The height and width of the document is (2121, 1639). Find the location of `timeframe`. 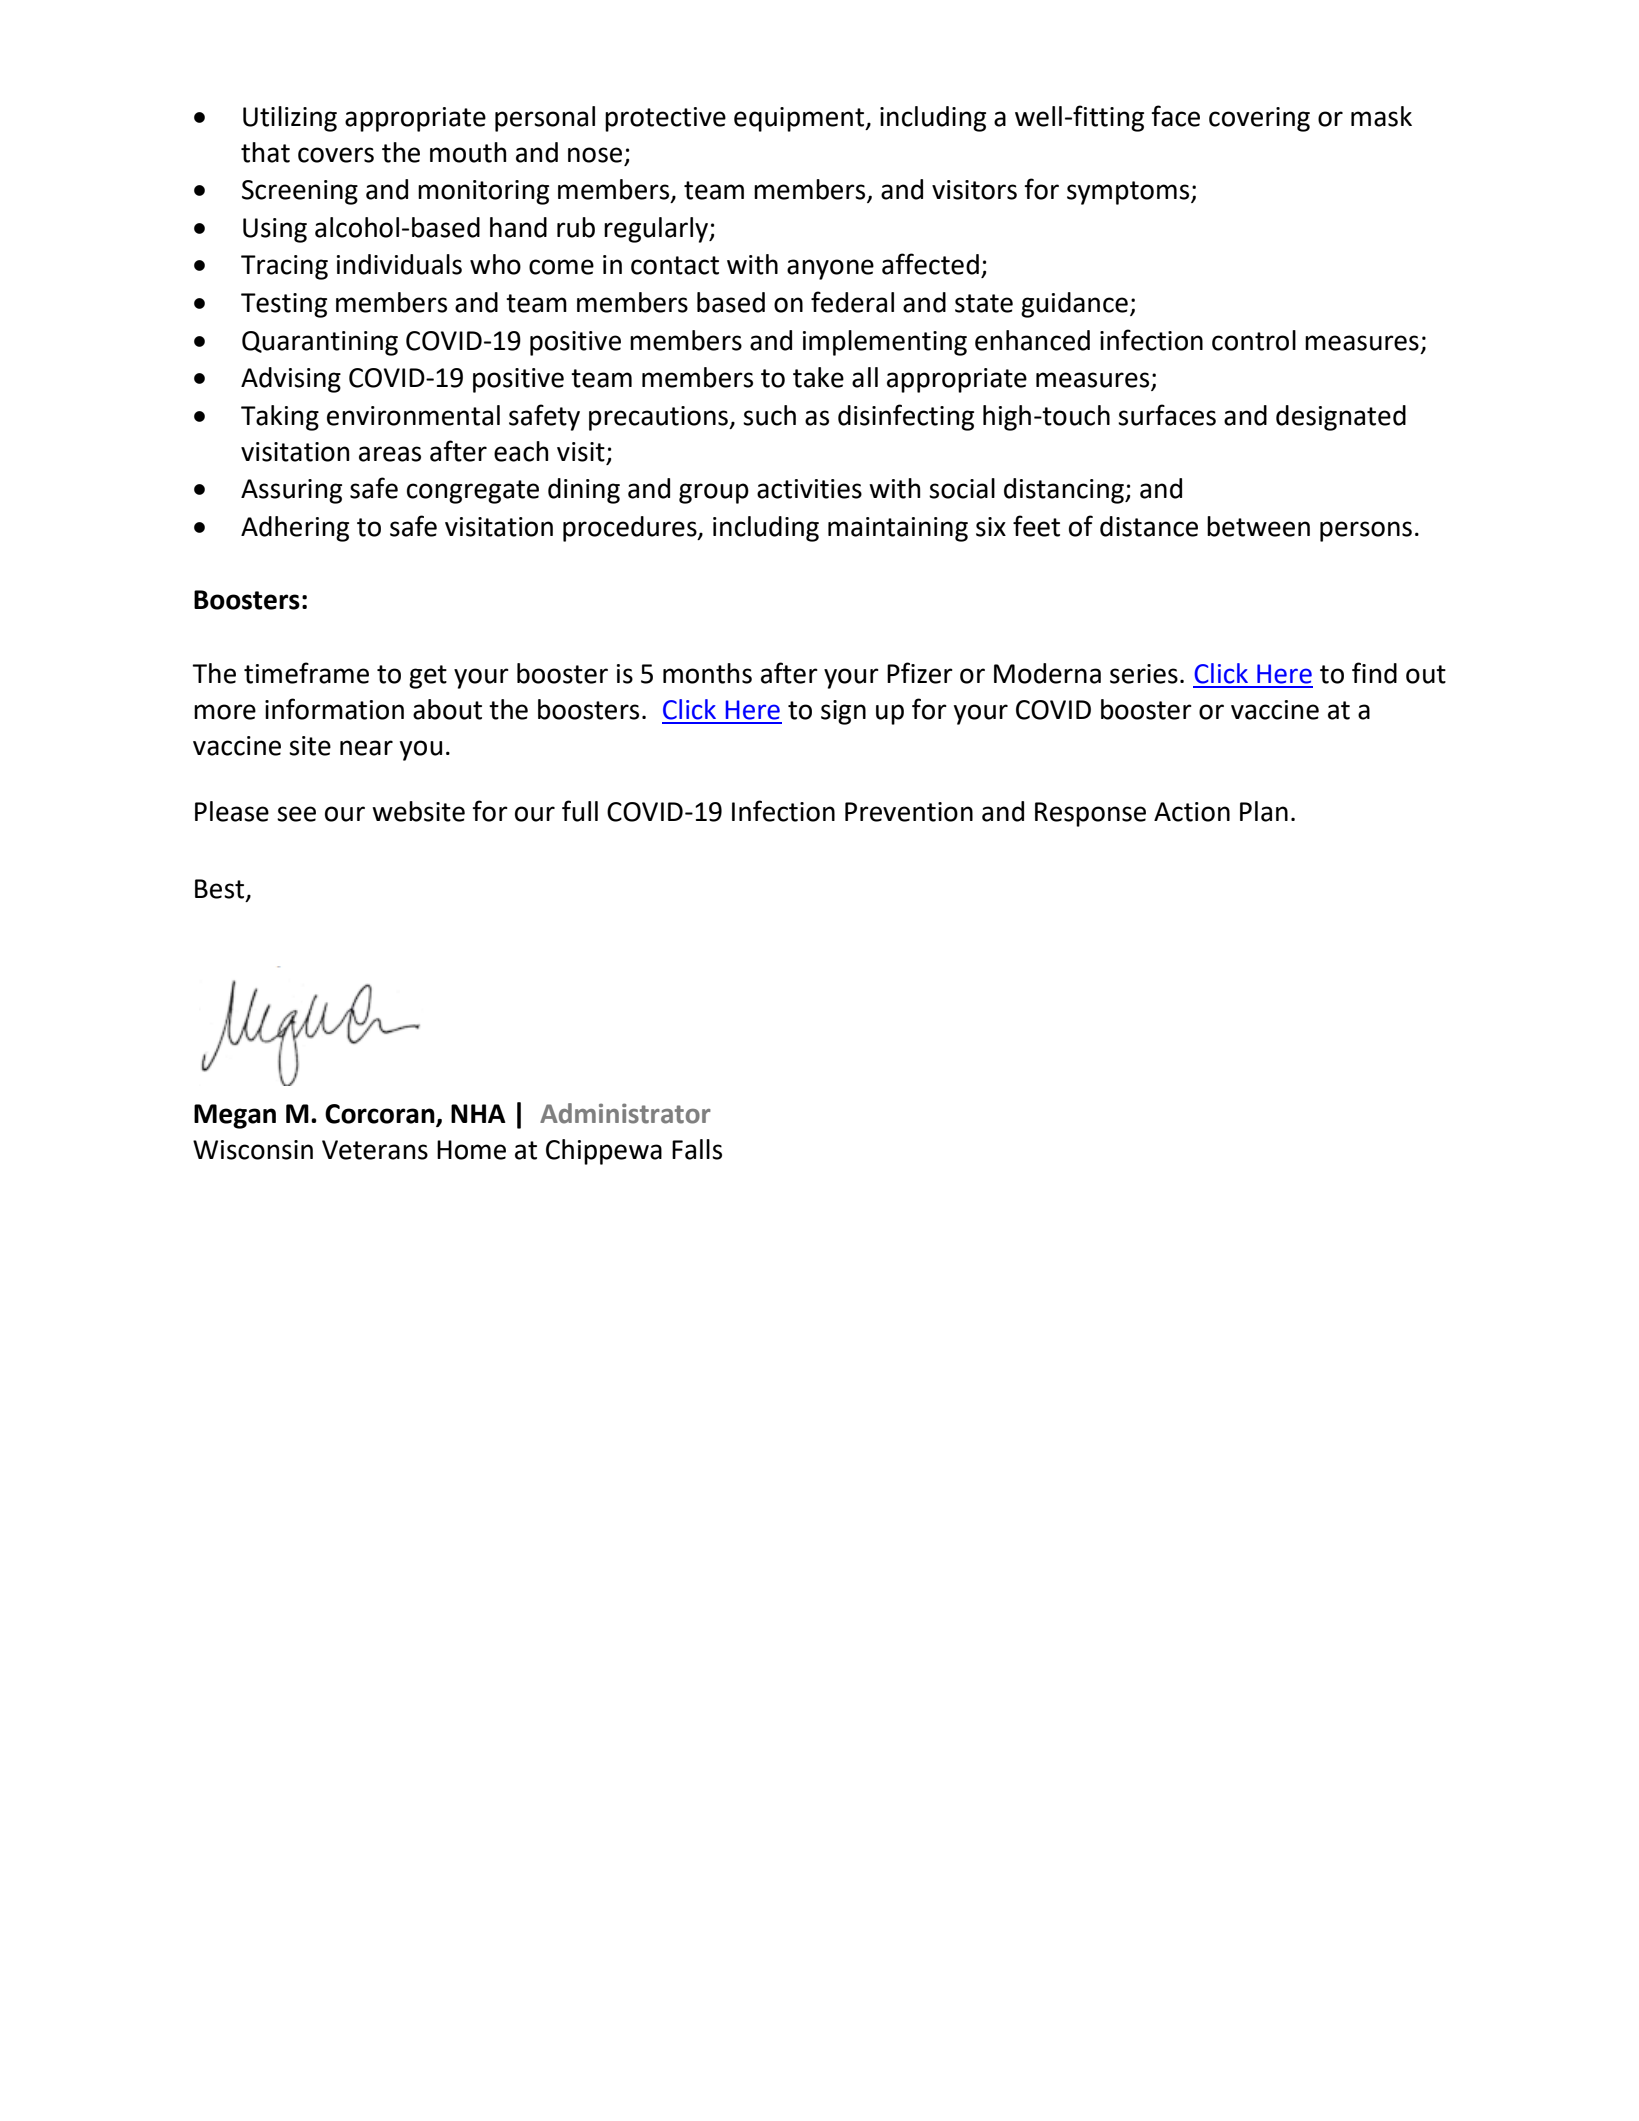

timeframe is located at coordinates (306, 673).
